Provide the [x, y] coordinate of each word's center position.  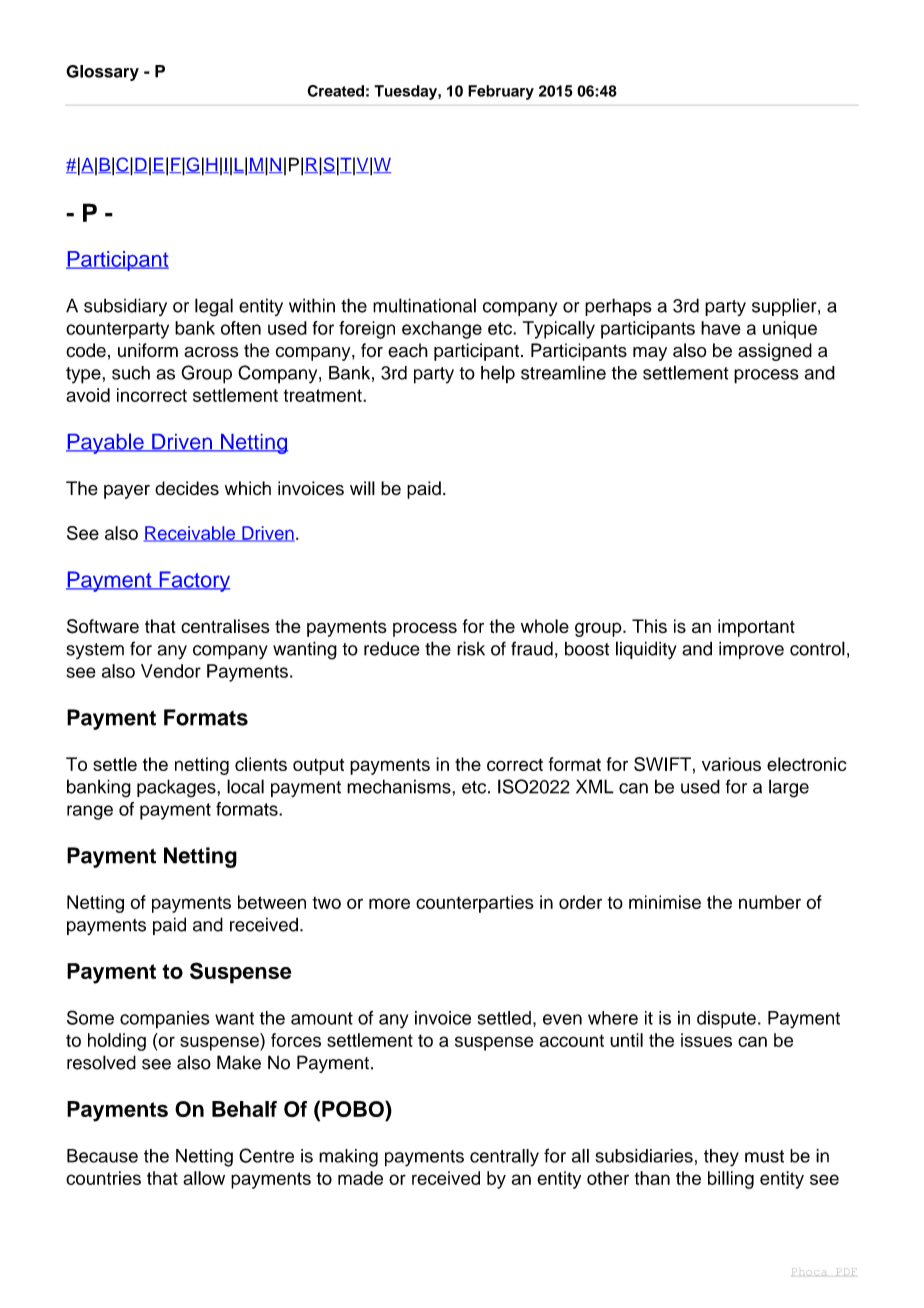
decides [187, 488]
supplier [785, 307]
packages [177, 788]
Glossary [102, 73]
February [501, 92]
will [362, 488]
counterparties [475, 904]
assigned [775, 352]
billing [731, 1180]
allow [204, 1178]
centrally [504, 1158]
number [770, 902]
